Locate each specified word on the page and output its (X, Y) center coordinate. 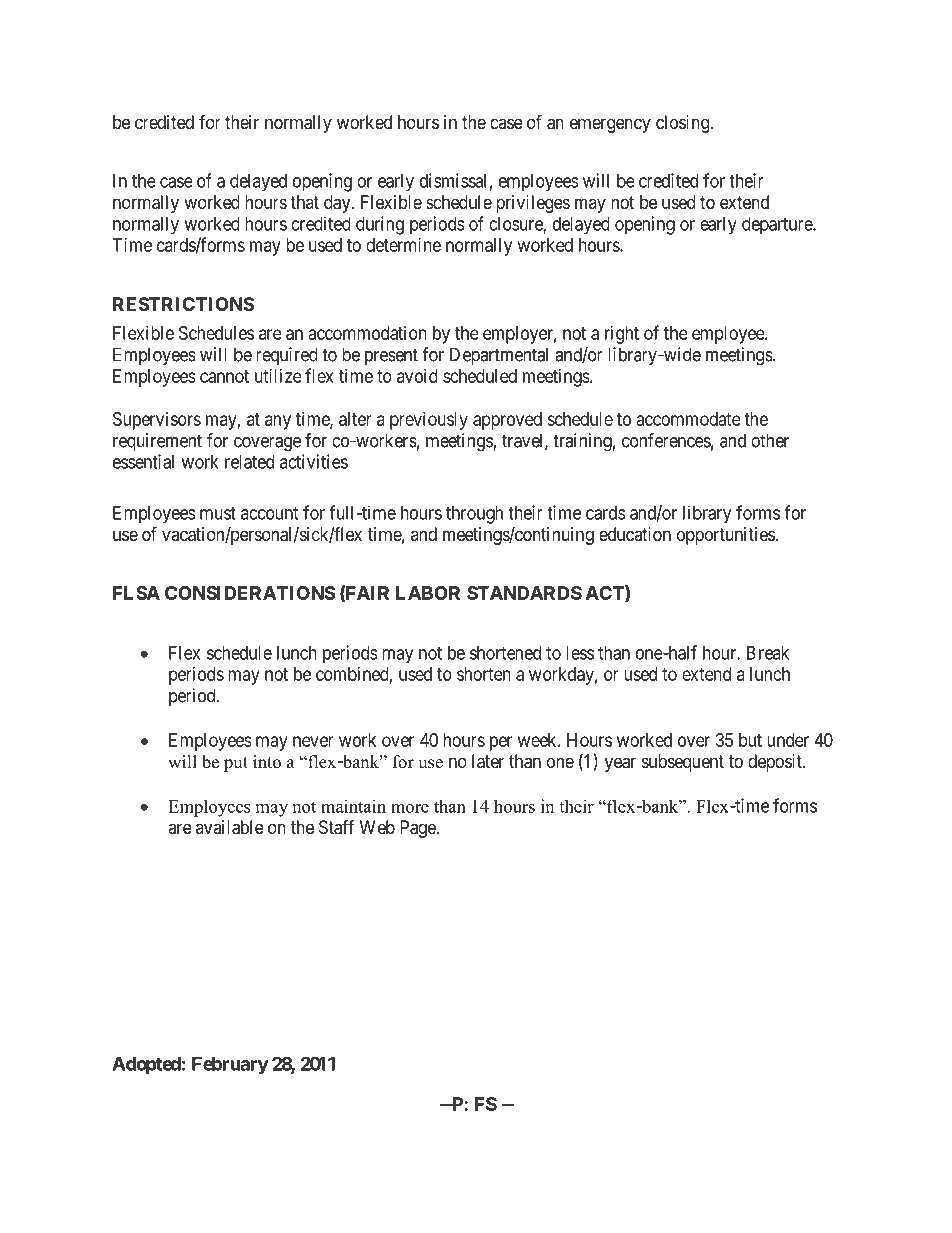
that (304, 202)
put (236, 764)
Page (418, 829)
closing (683, 124)
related (249, 462)
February (230, 1065)
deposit (776, 763)
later (488, 761)
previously (429, 421)
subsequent (683, 763)
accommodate (689, 419)
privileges (533, 204)
